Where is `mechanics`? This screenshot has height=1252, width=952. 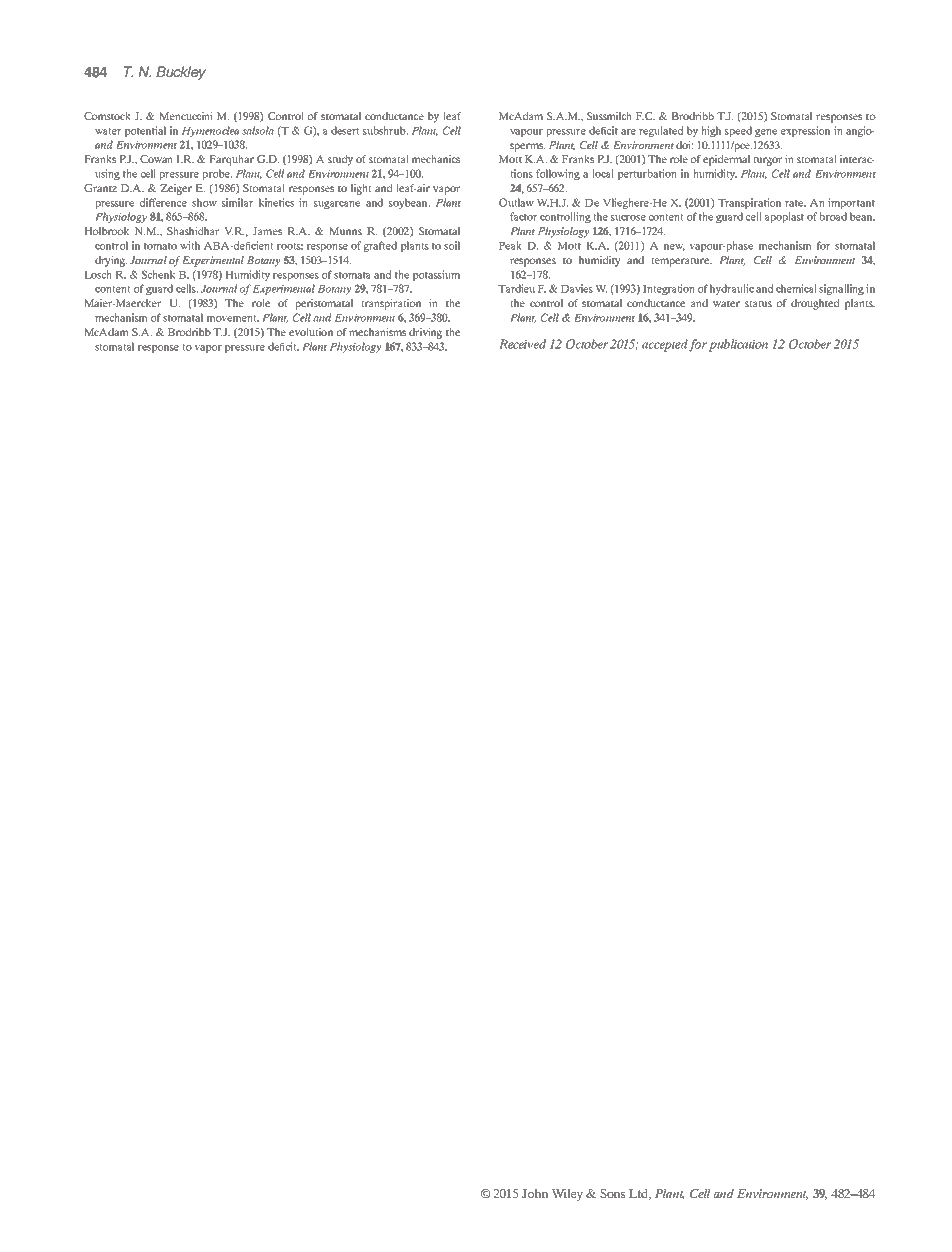 mechanics is located at coordinates (435, 159).
